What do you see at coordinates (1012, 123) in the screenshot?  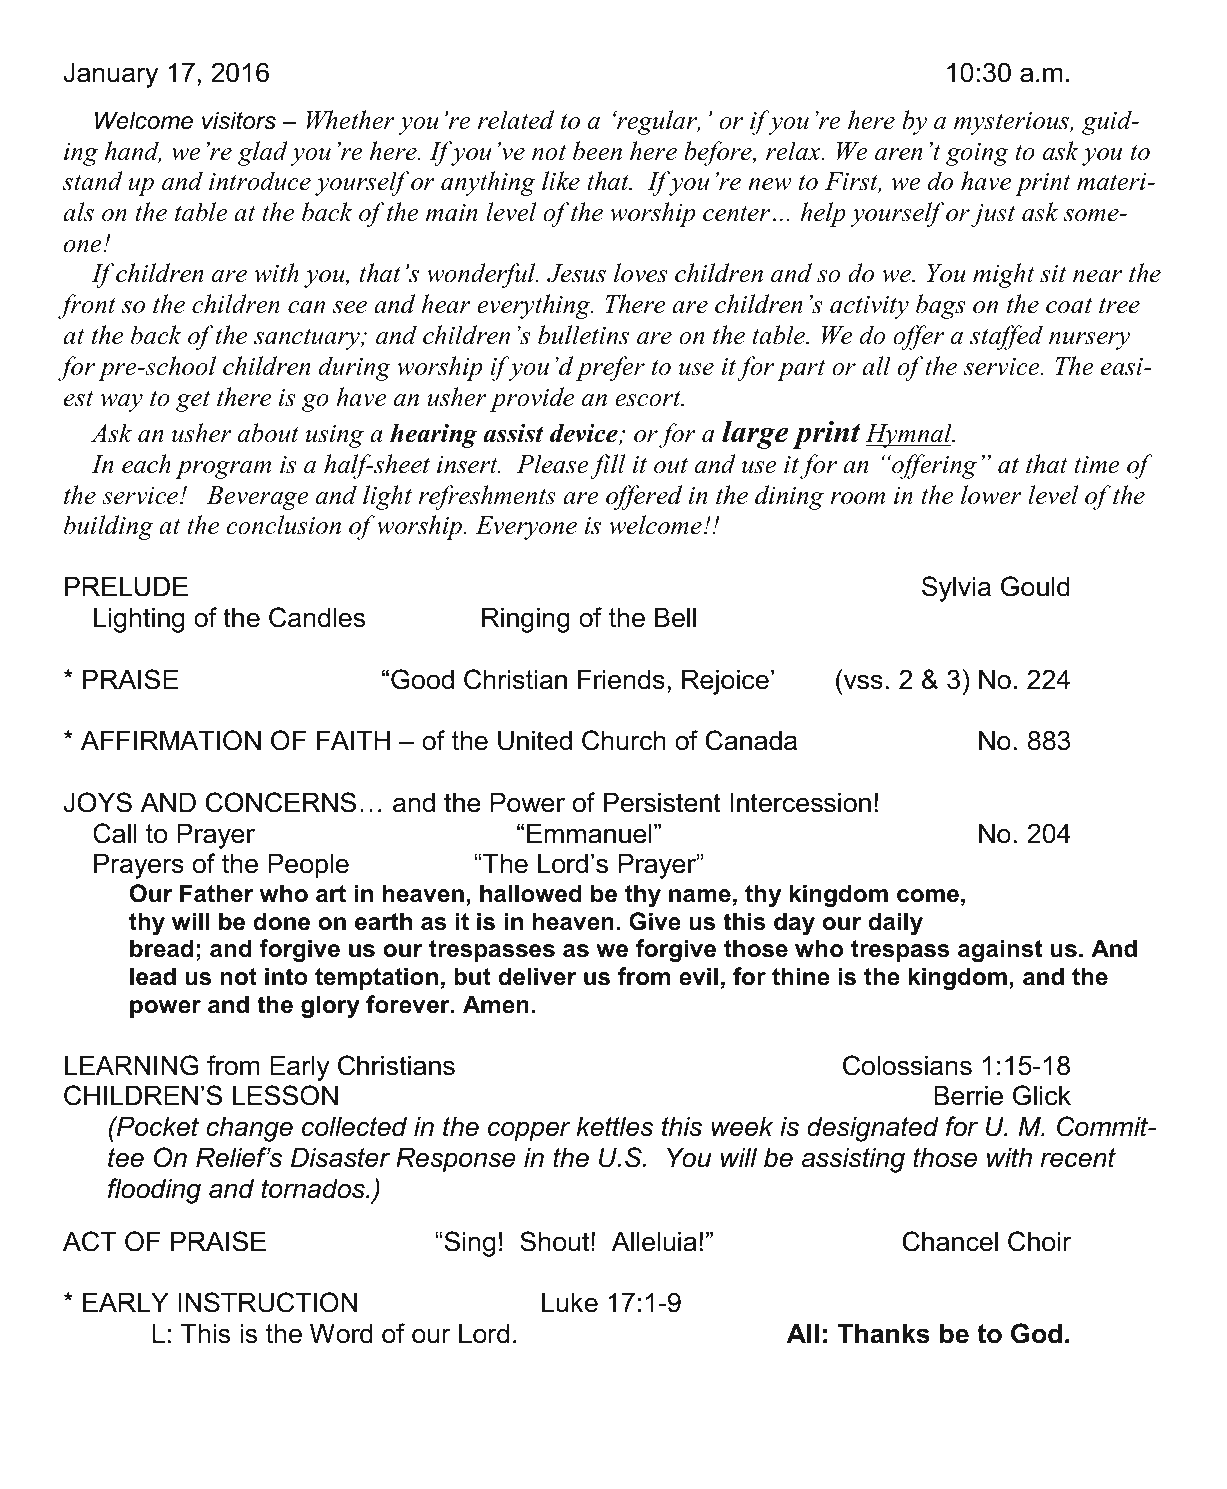 I see `mysterious` at bounding box center [1012, 123].
